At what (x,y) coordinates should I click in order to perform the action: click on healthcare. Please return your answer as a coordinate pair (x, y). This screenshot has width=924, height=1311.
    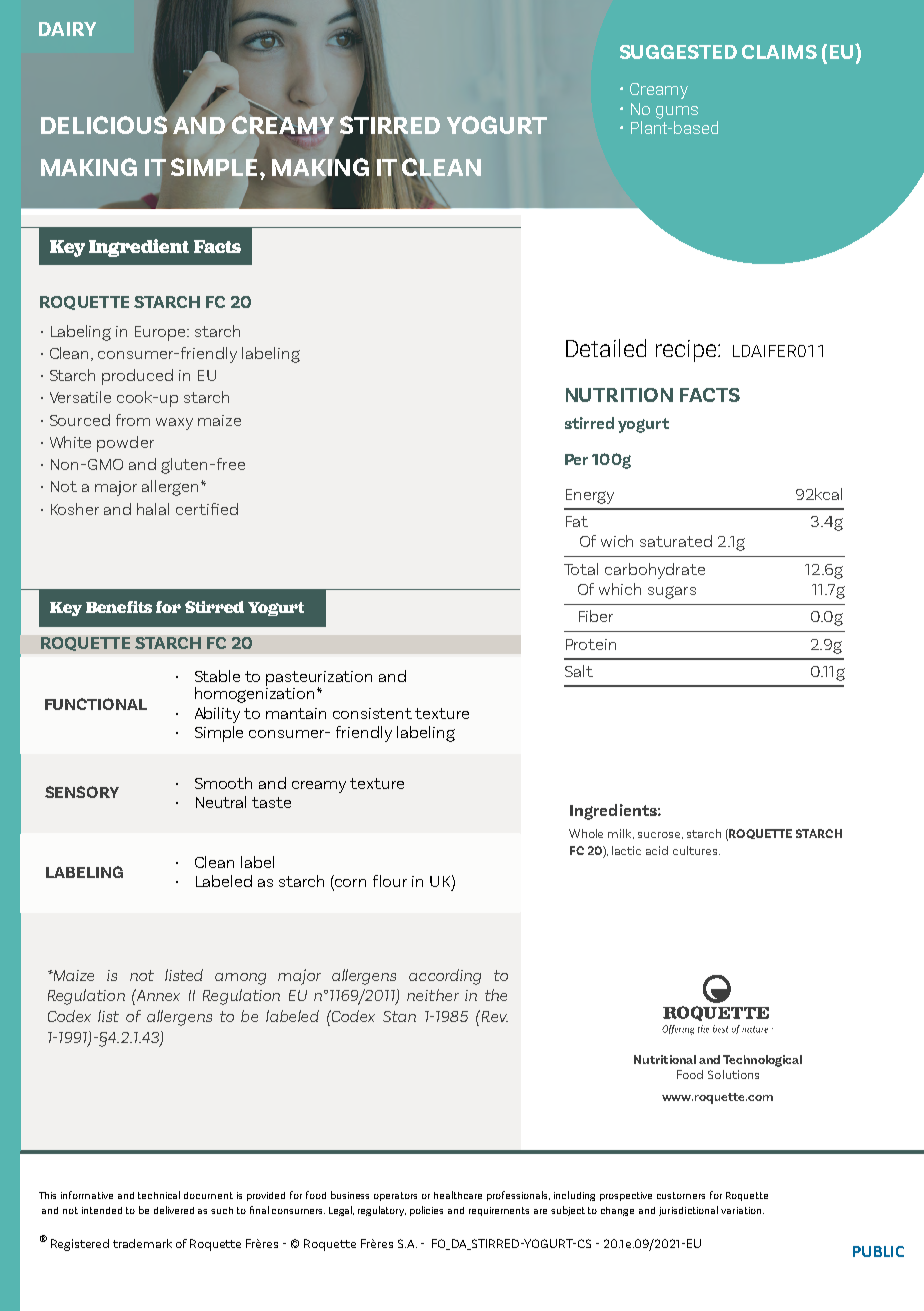
    Looking at the image, I should click on (458, 1195).
